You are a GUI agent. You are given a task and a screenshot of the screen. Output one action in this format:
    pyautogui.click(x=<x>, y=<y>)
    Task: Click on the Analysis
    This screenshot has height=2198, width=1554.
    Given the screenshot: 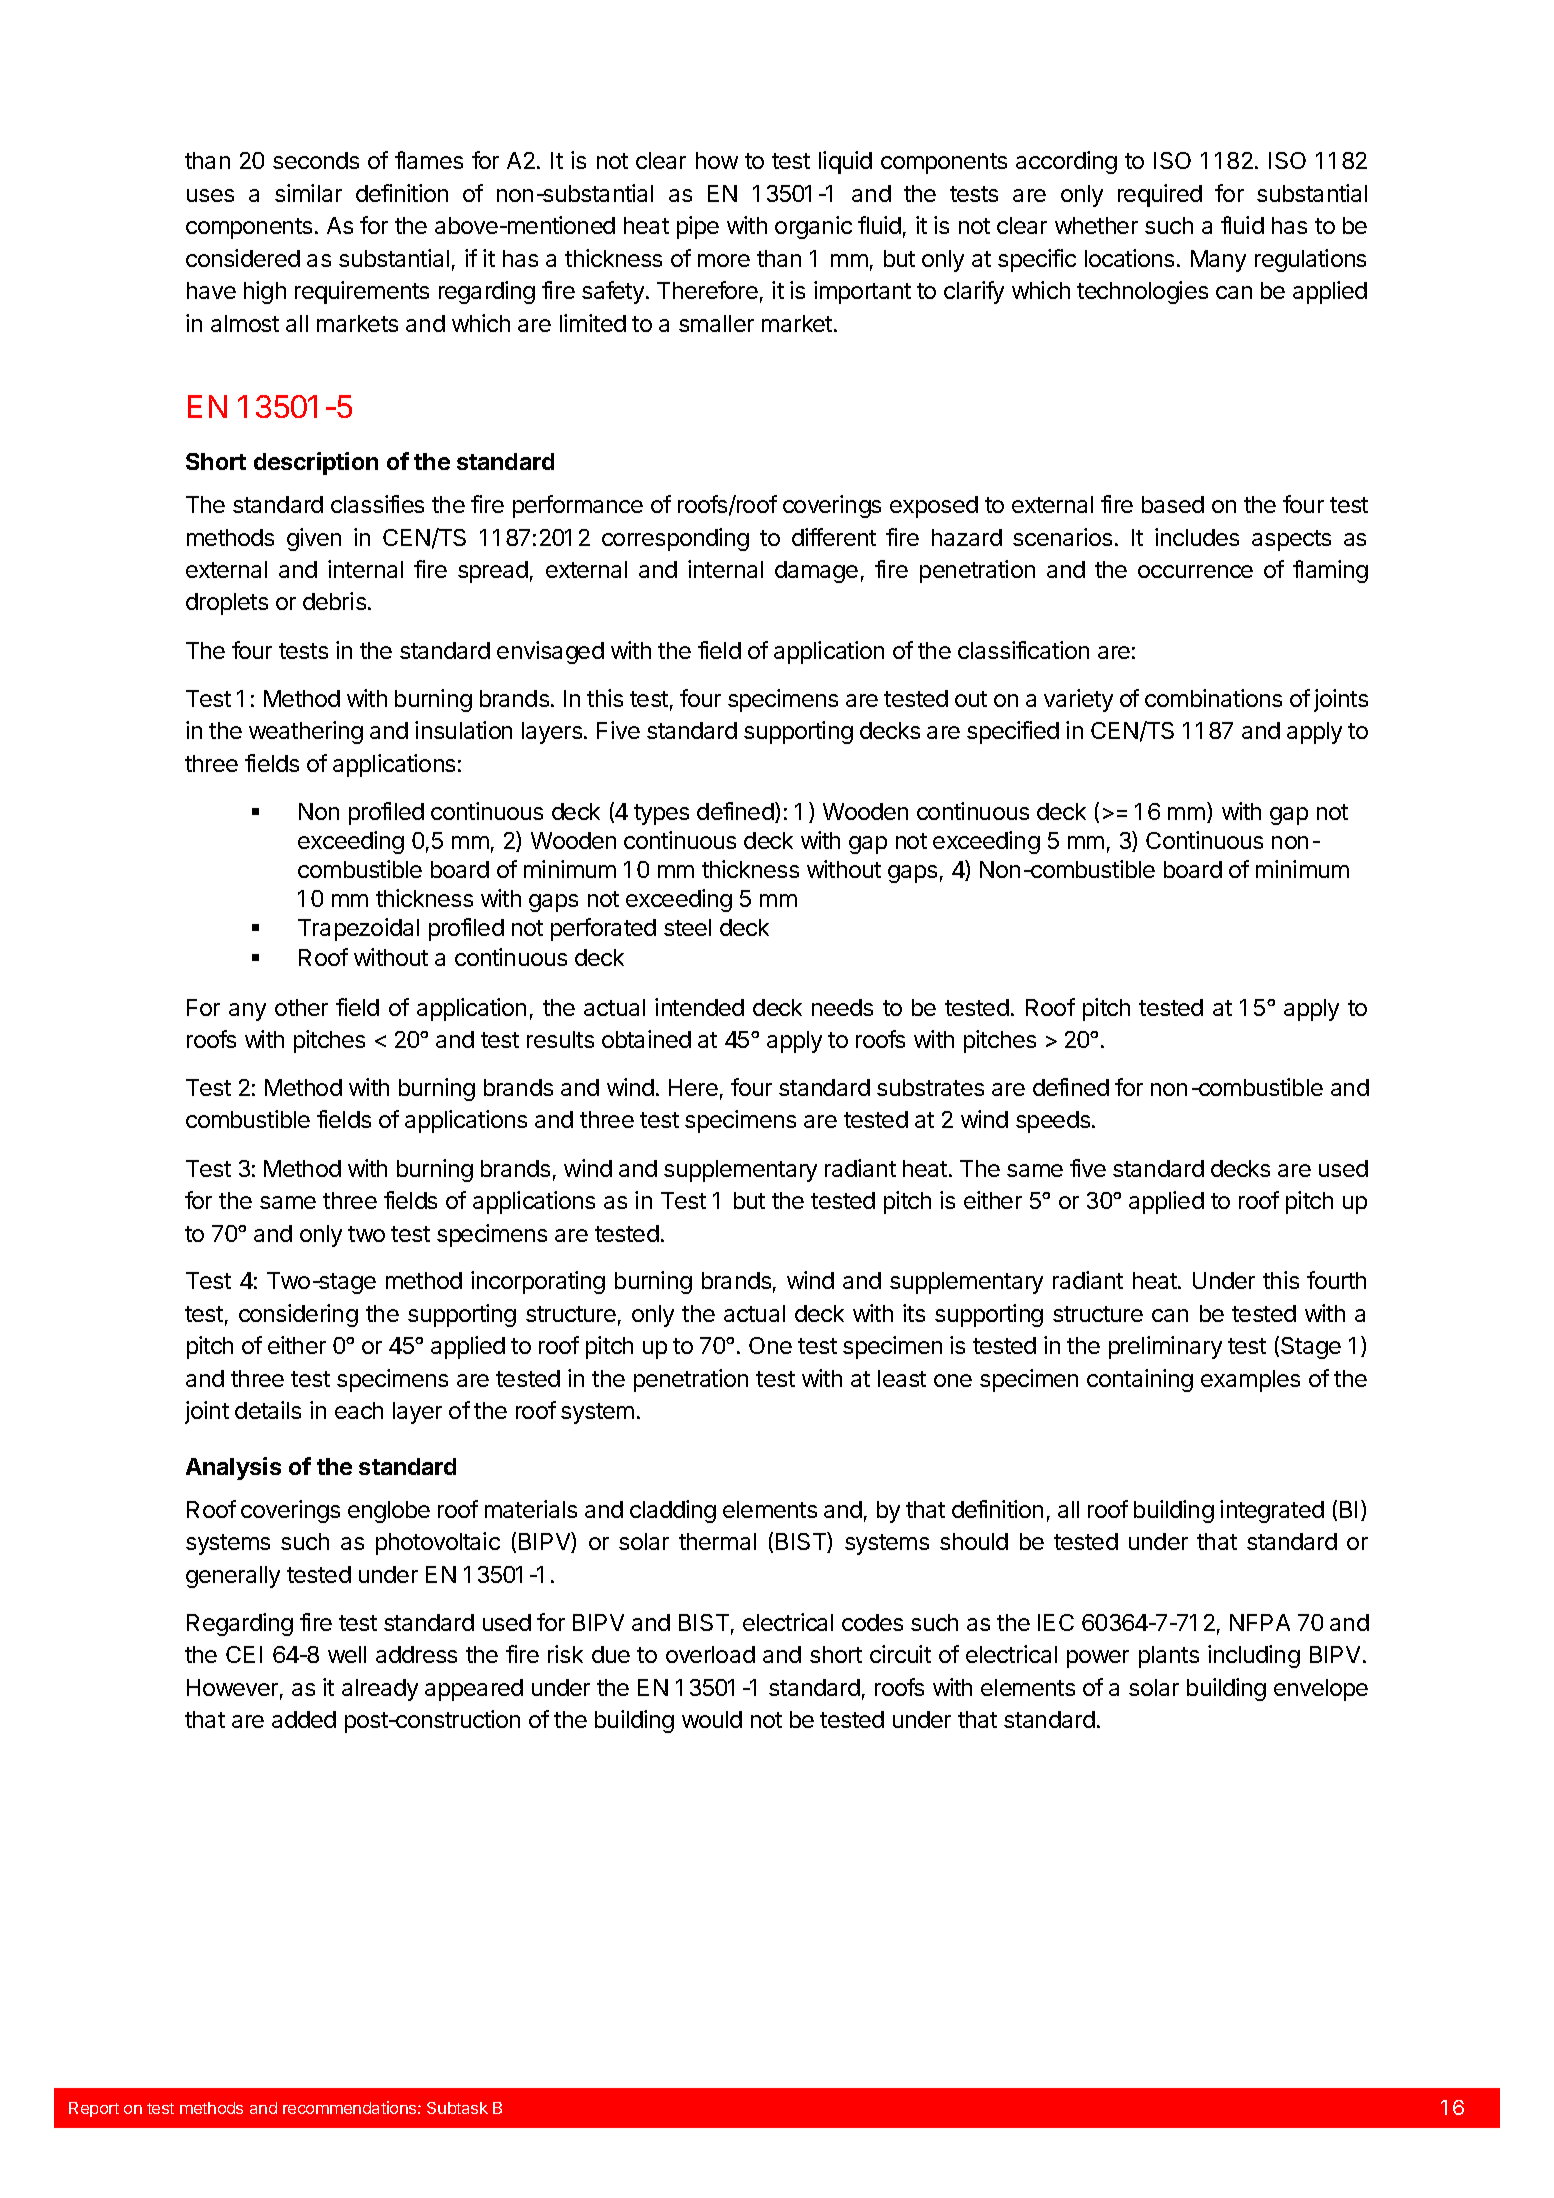 What is the action you would take?
    pyautogui.click(x=233, y=1468)
